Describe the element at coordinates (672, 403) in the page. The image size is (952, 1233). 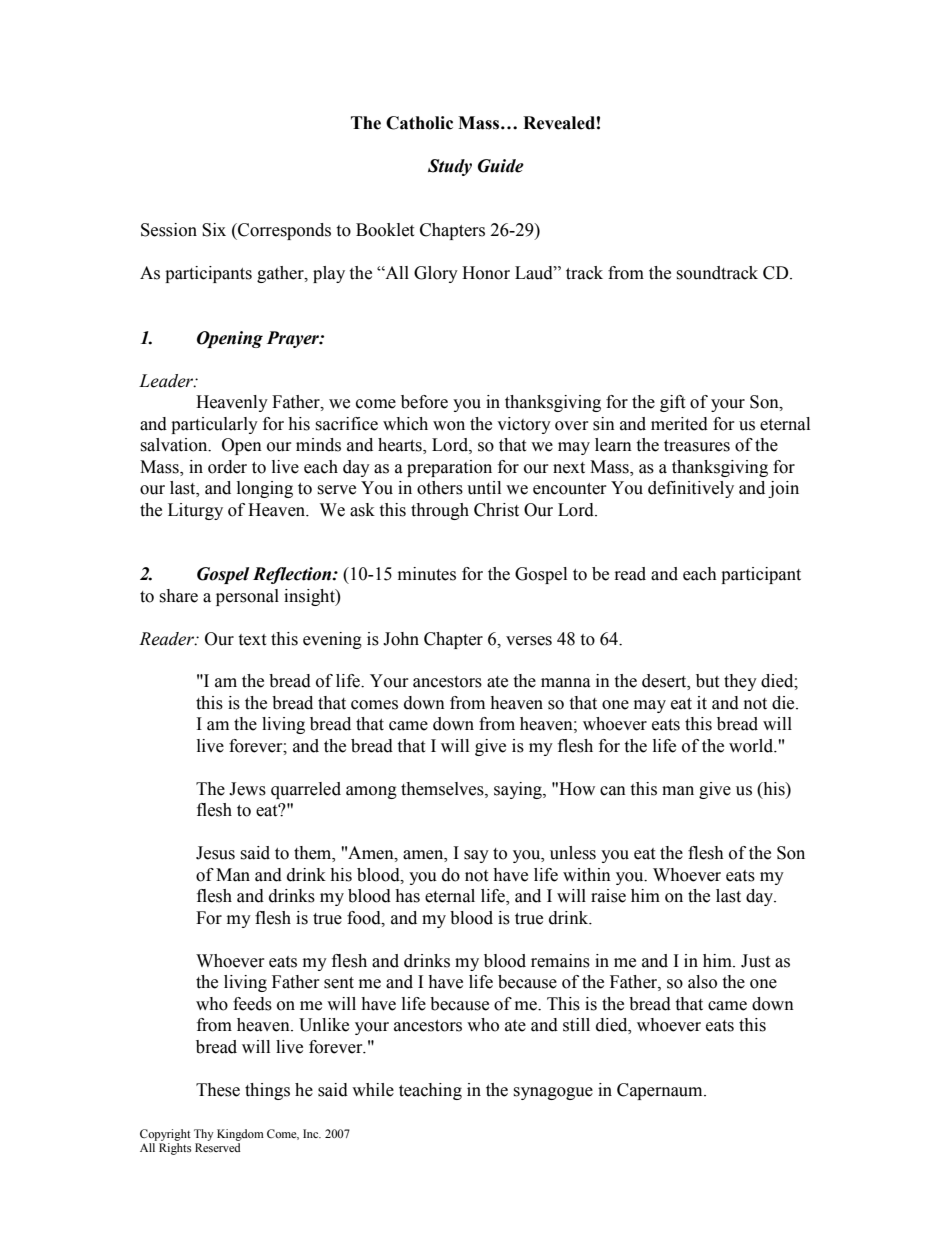
I see `gift` at that location.
